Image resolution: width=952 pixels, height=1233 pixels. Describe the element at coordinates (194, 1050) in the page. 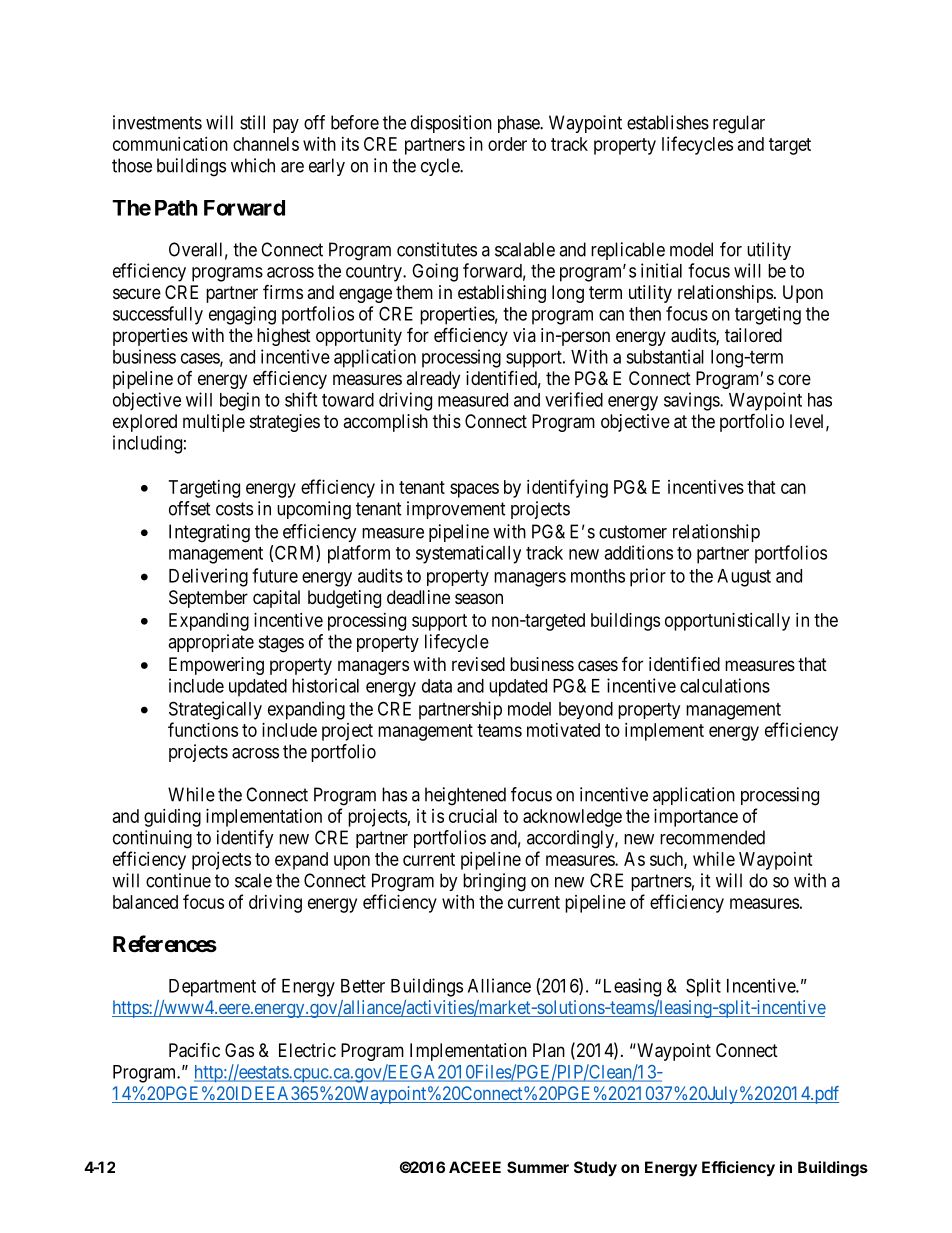

I see `Pacific` at that location.
